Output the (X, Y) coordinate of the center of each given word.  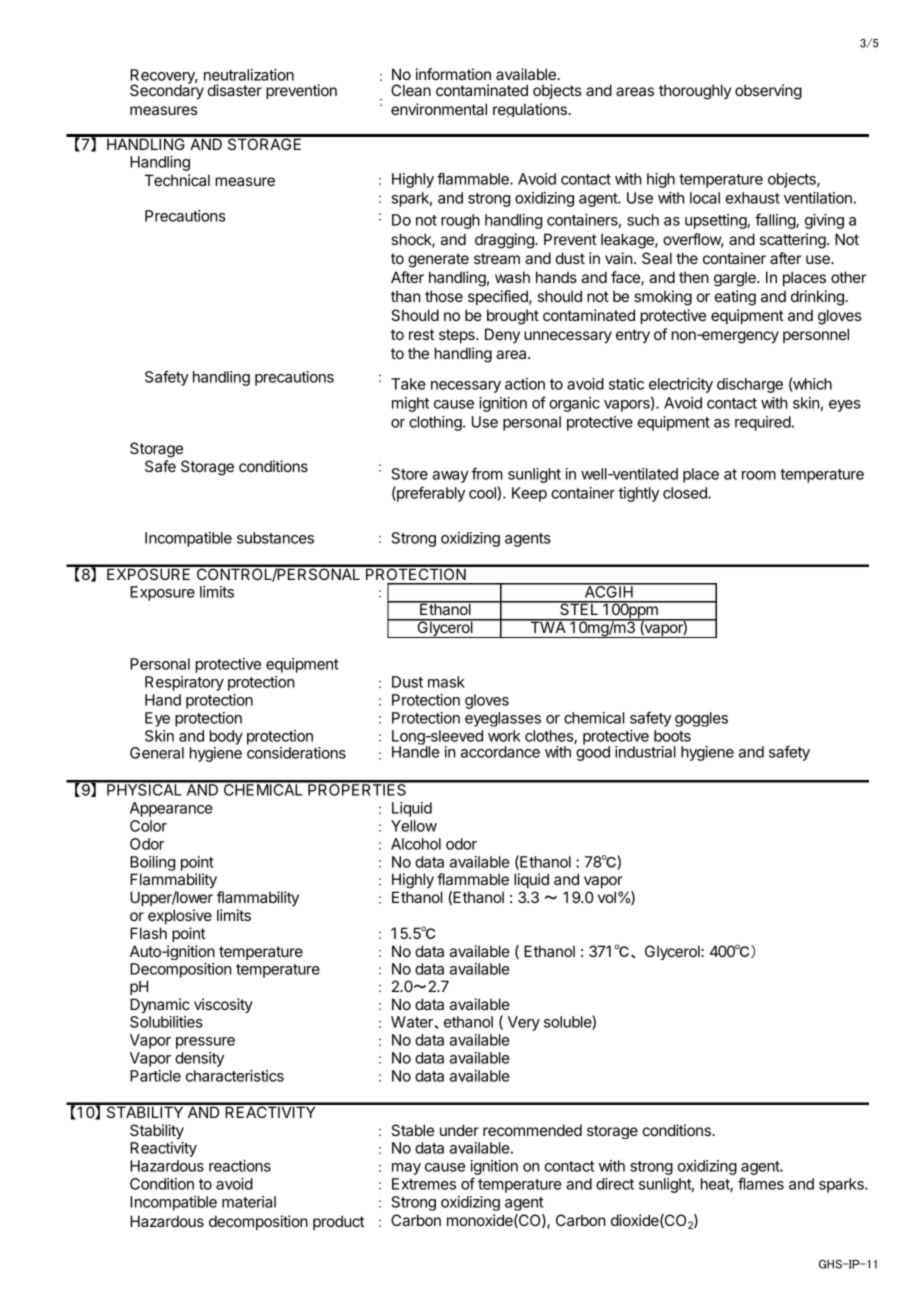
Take (408, 384)
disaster (235, 90)
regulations (531, 110)
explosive (180, 916)
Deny (502, 335)
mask (446, 682)
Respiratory (184, 683)
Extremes (424, 1184)
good (593, 752)
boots (672, 736)
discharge (750, 385)
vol (607, 897)
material (249, 1202)
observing (768, 92)
